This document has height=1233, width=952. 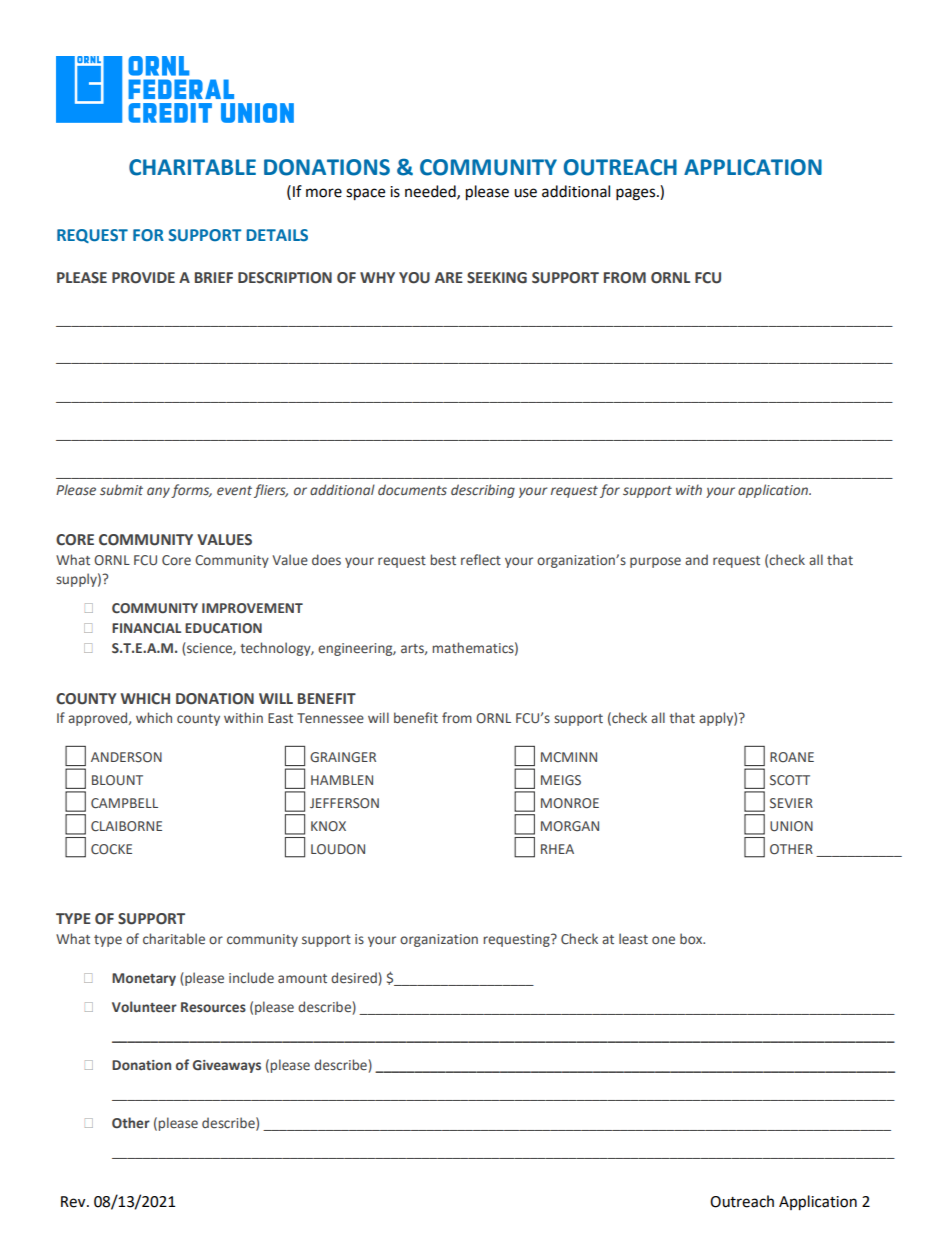 What do you see at coordinates (126, 757) in the document?
I see `ANDERSON` at bounding box center [126, 757].
